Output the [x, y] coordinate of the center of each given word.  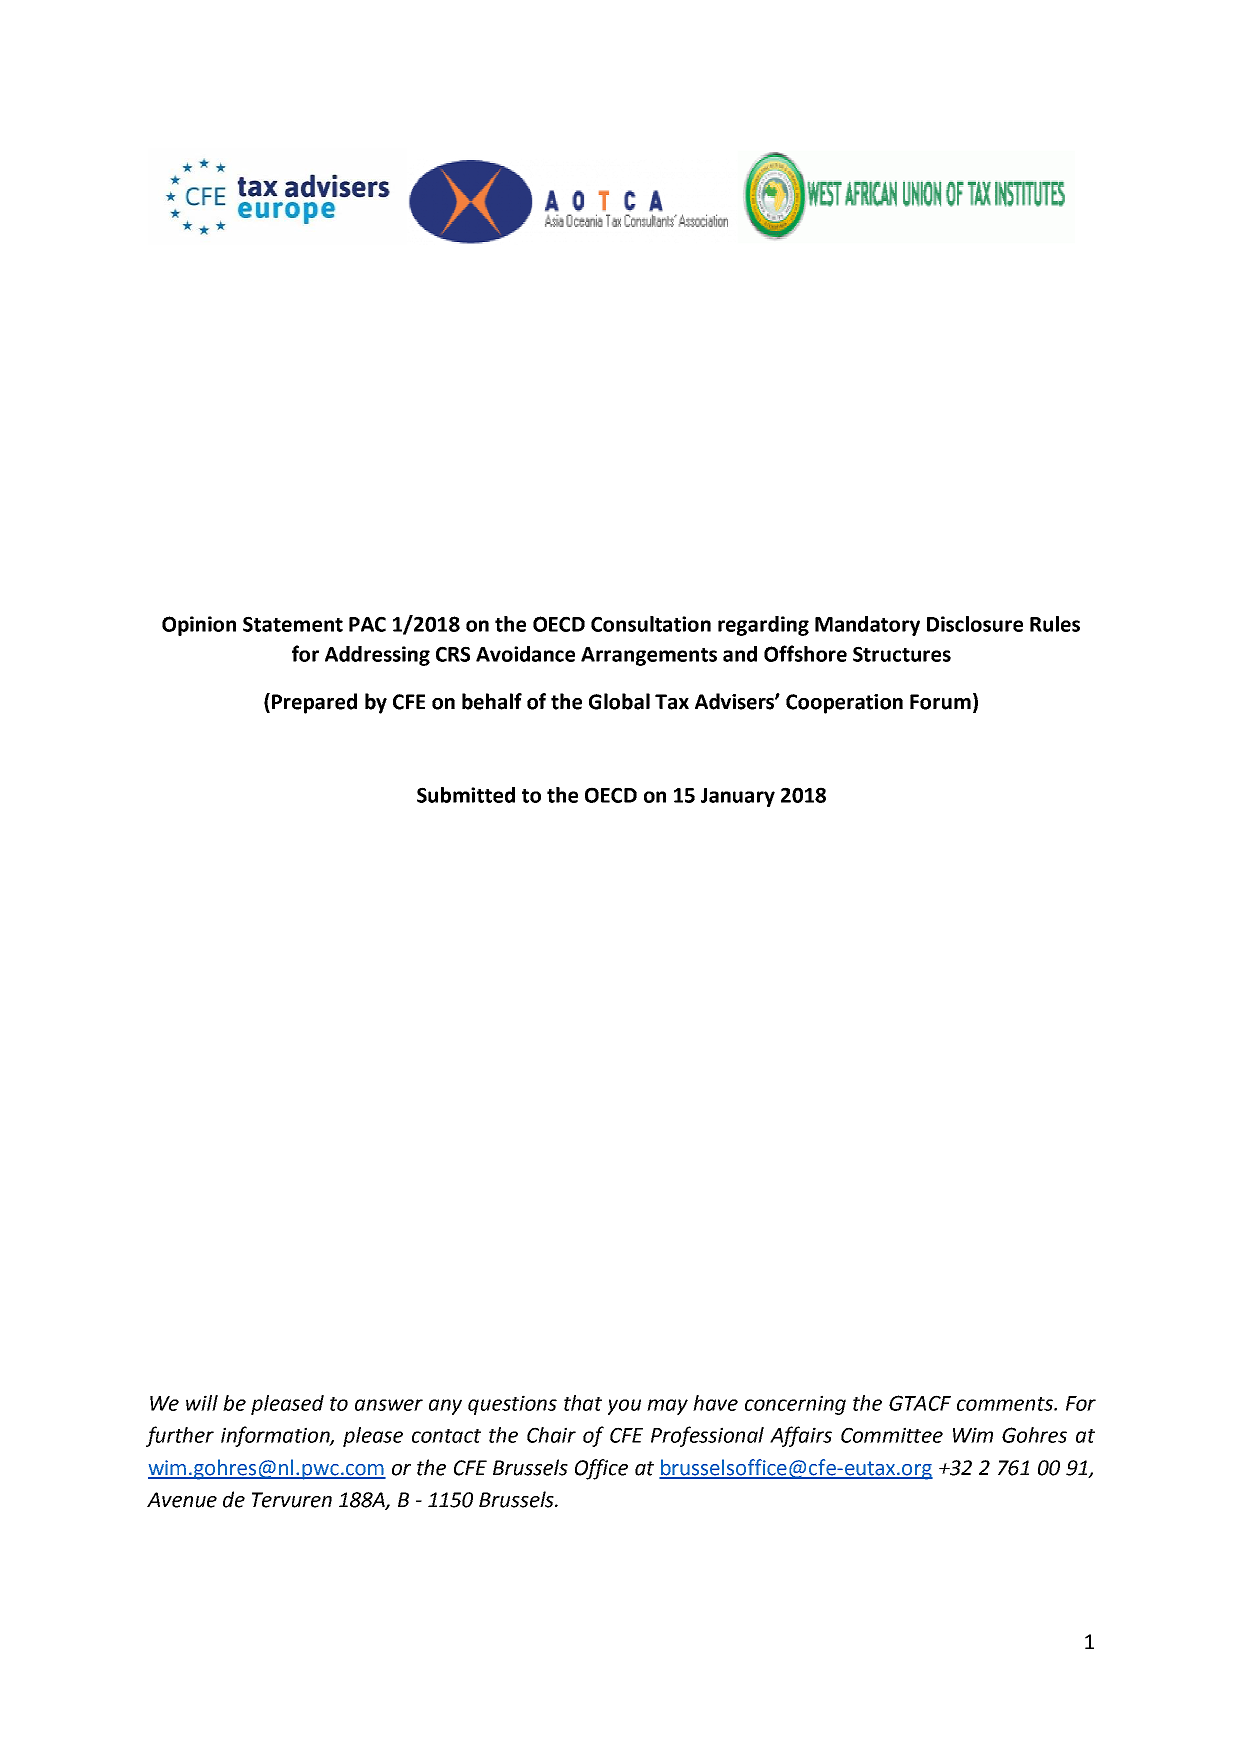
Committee [892, 1435]
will [202, 1403]
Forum [940, 702]
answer [389, 1405]
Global [619, 701]
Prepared [314, 703]
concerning [795, 1405]
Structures [902, 654]
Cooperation [844, 704]
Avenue [182, 1500]
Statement [293, 624]
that [583, 1403]
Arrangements [649, 656]
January [738, 797]
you [624, 1407]
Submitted [466, 795]
